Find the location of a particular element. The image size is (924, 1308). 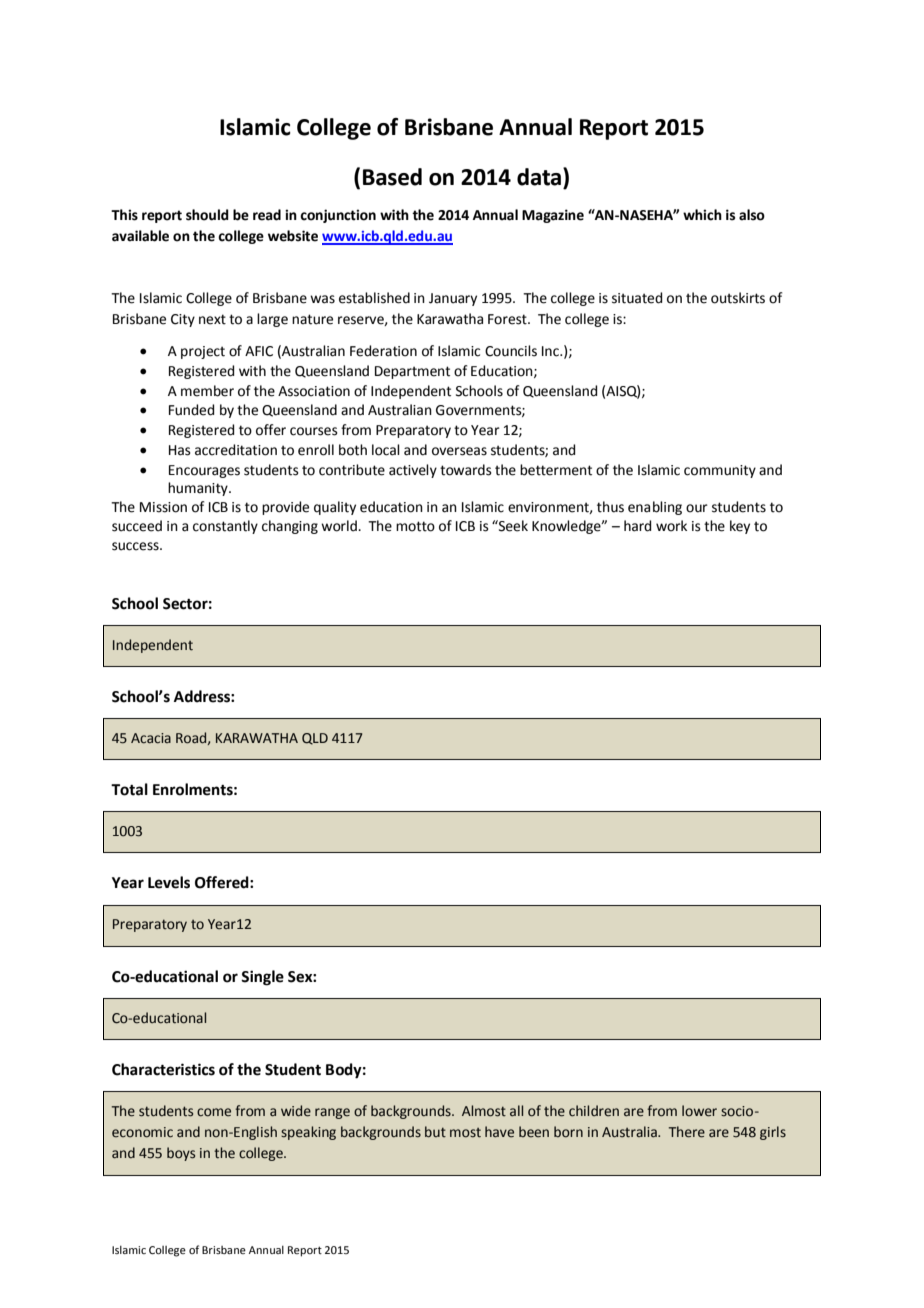

come is located at coordinates (214, 1112).
